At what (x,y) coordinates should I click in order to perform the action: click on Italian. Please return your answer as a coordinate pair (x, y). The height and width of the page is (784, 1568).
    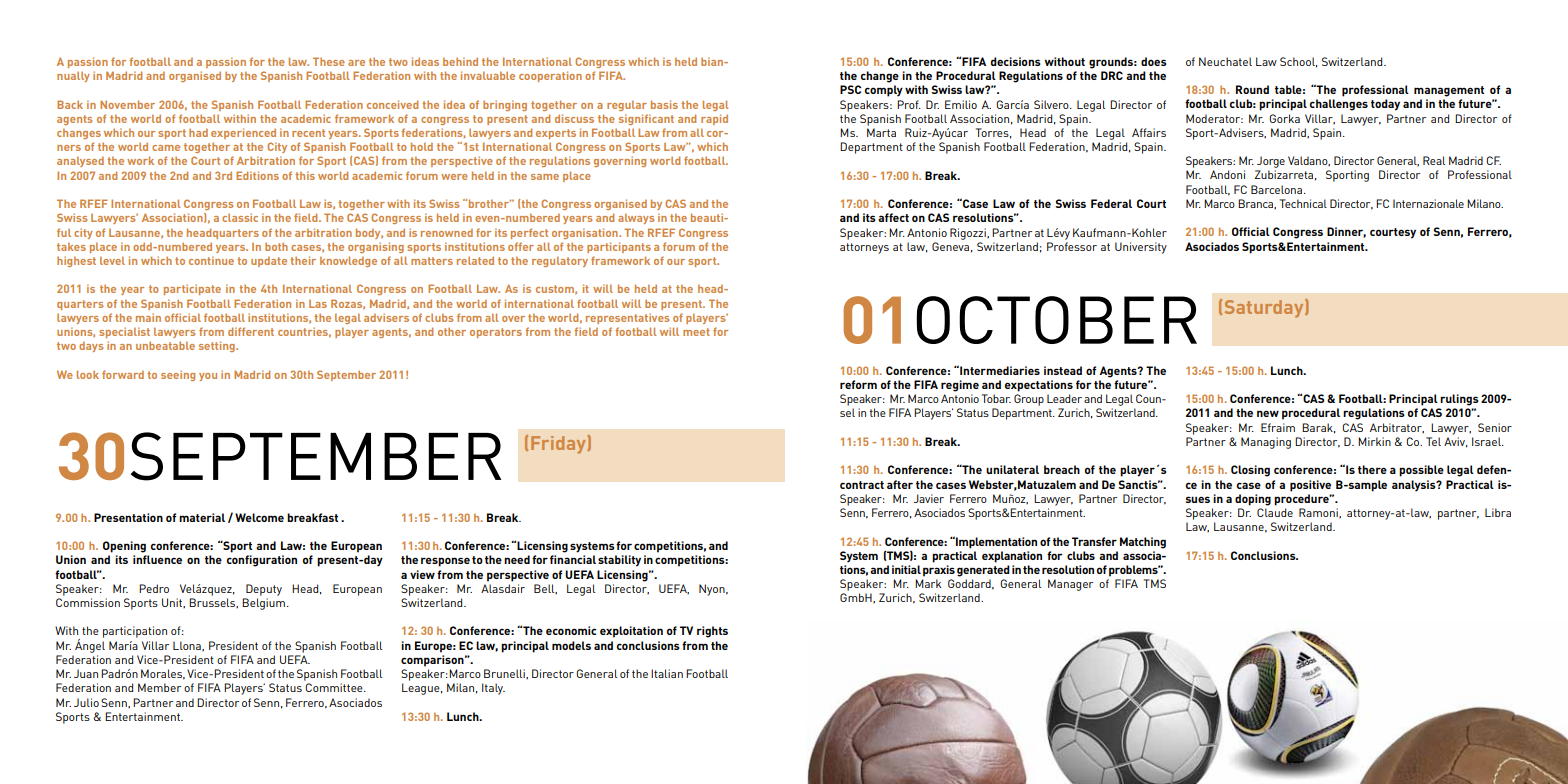
    Looking at the image, I should click on (667, 673).
